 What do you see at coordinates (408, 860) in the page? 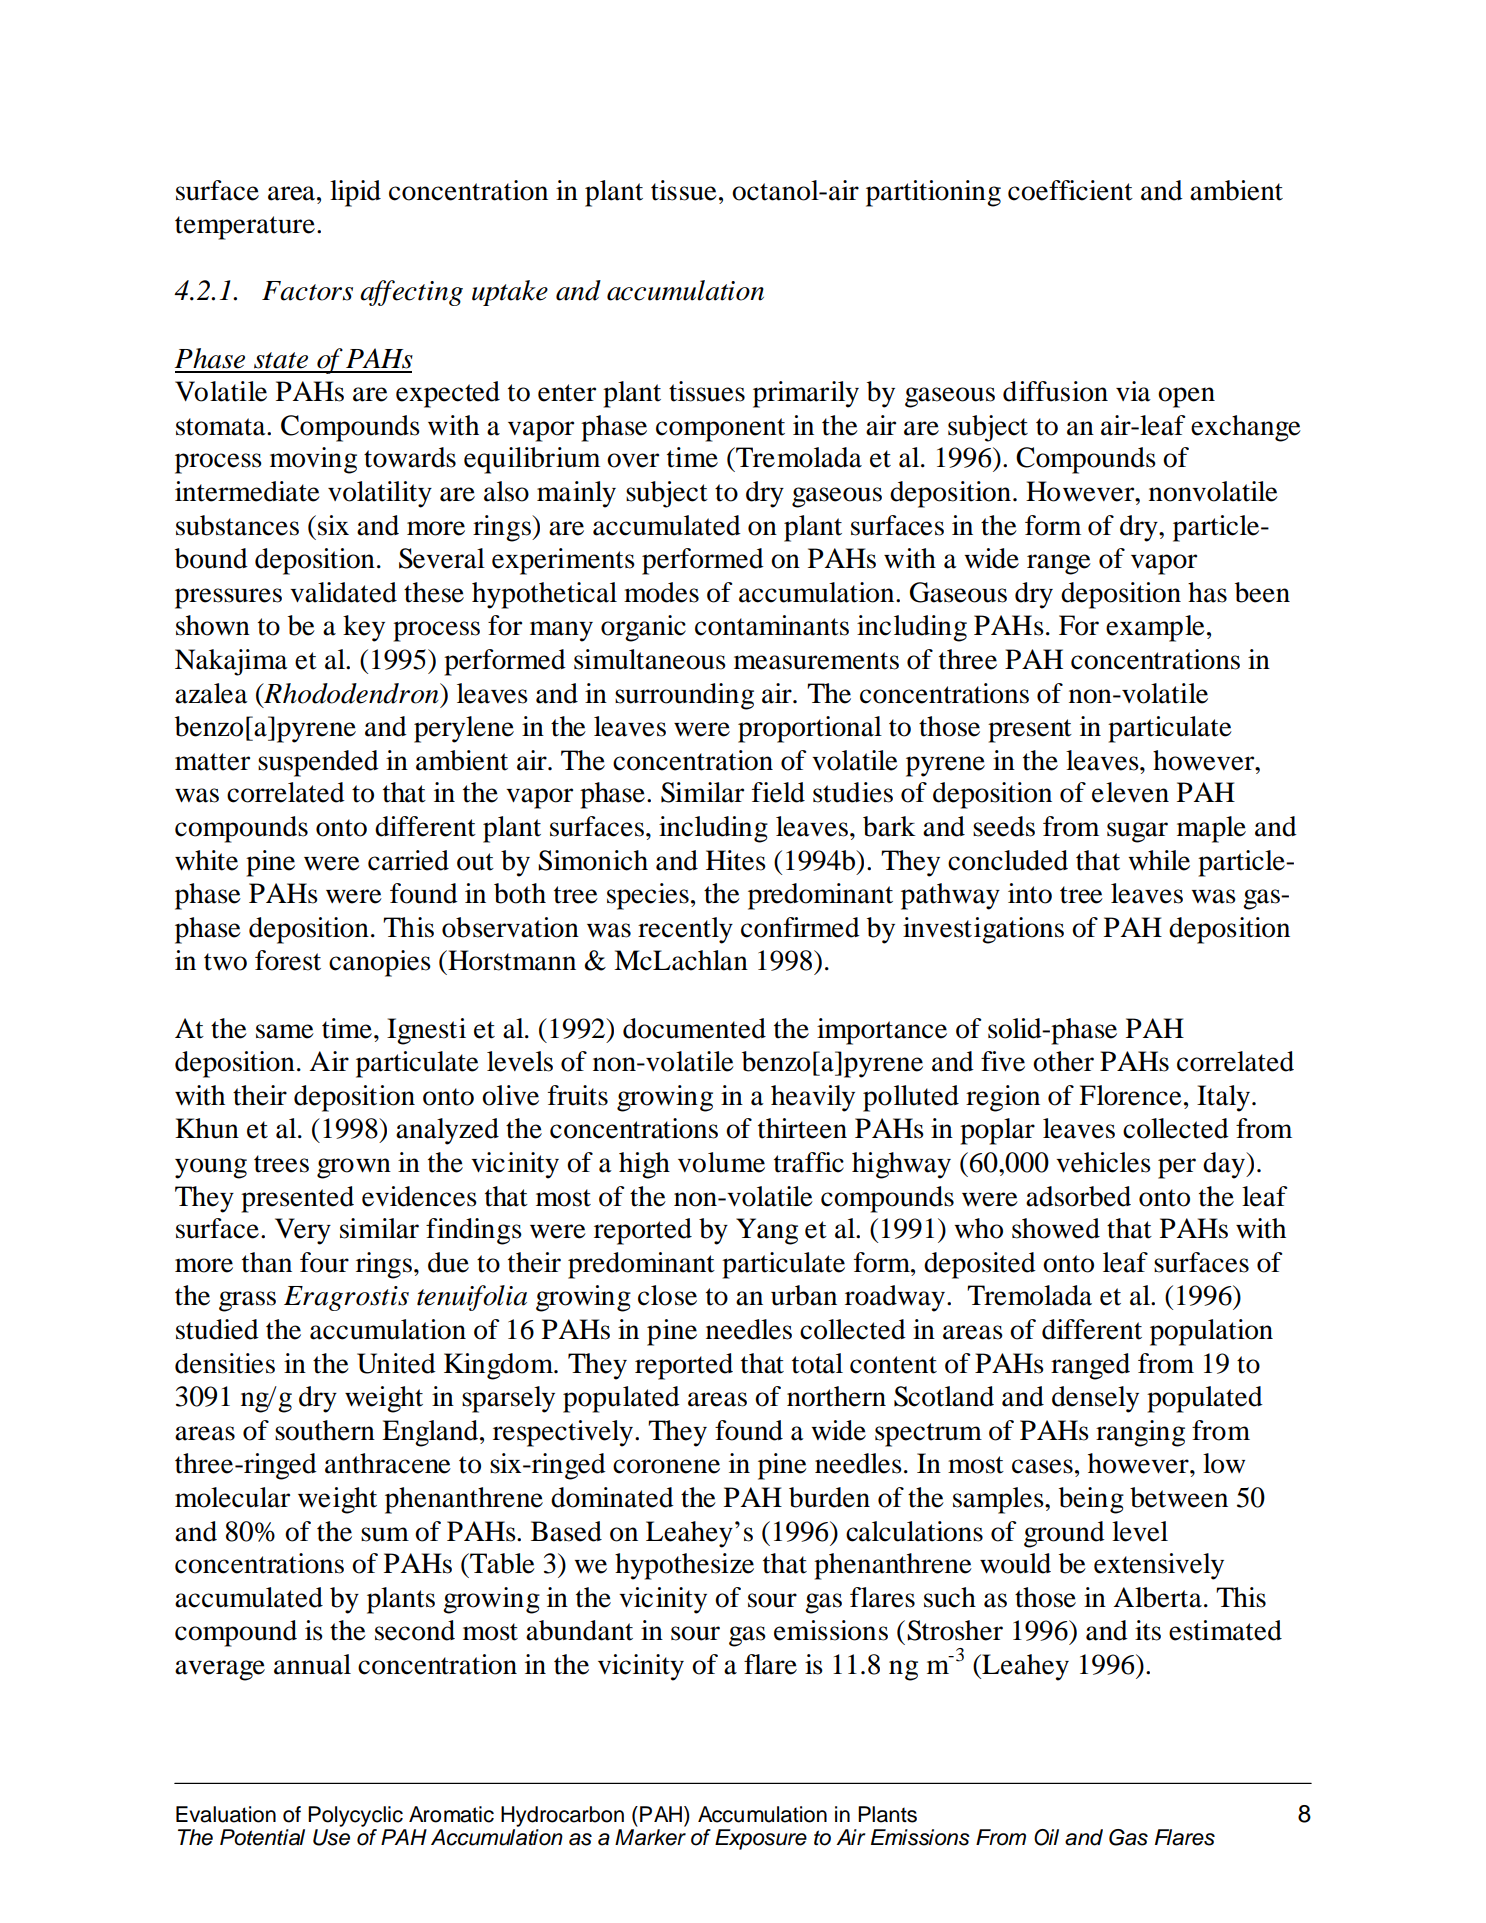
I see `carried` at bounding box center [408, 860].
